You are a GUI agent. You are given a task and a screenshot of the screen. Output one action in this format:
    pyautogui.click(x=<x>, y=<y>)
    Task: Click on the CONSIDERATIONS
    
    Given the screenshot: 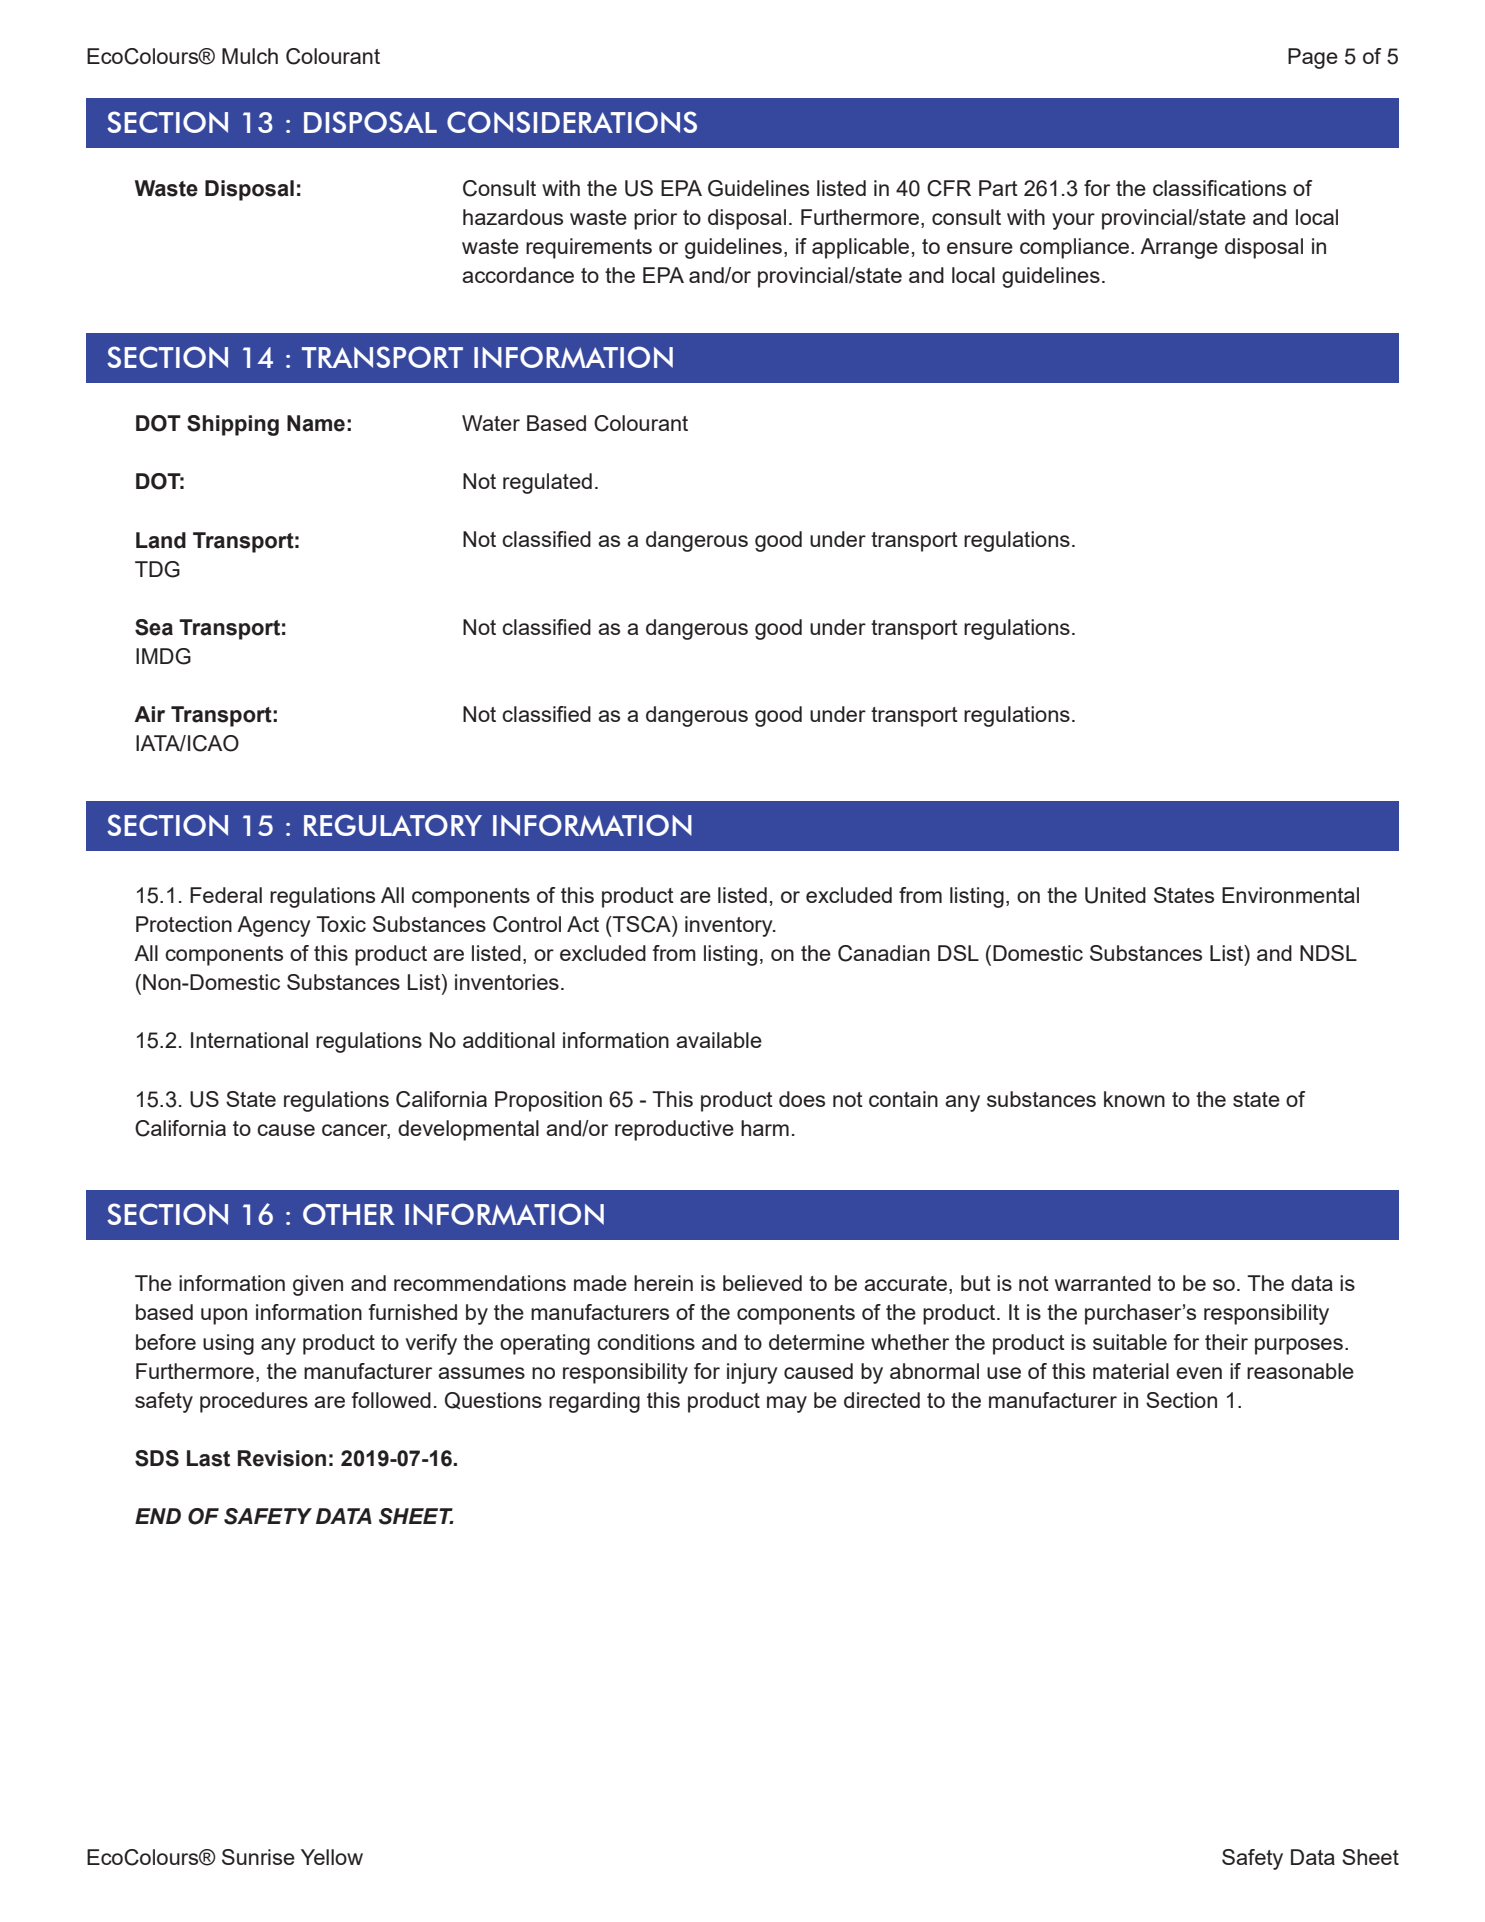 What is the action you would take?
    pyautogui.click(x=572, y=122)
